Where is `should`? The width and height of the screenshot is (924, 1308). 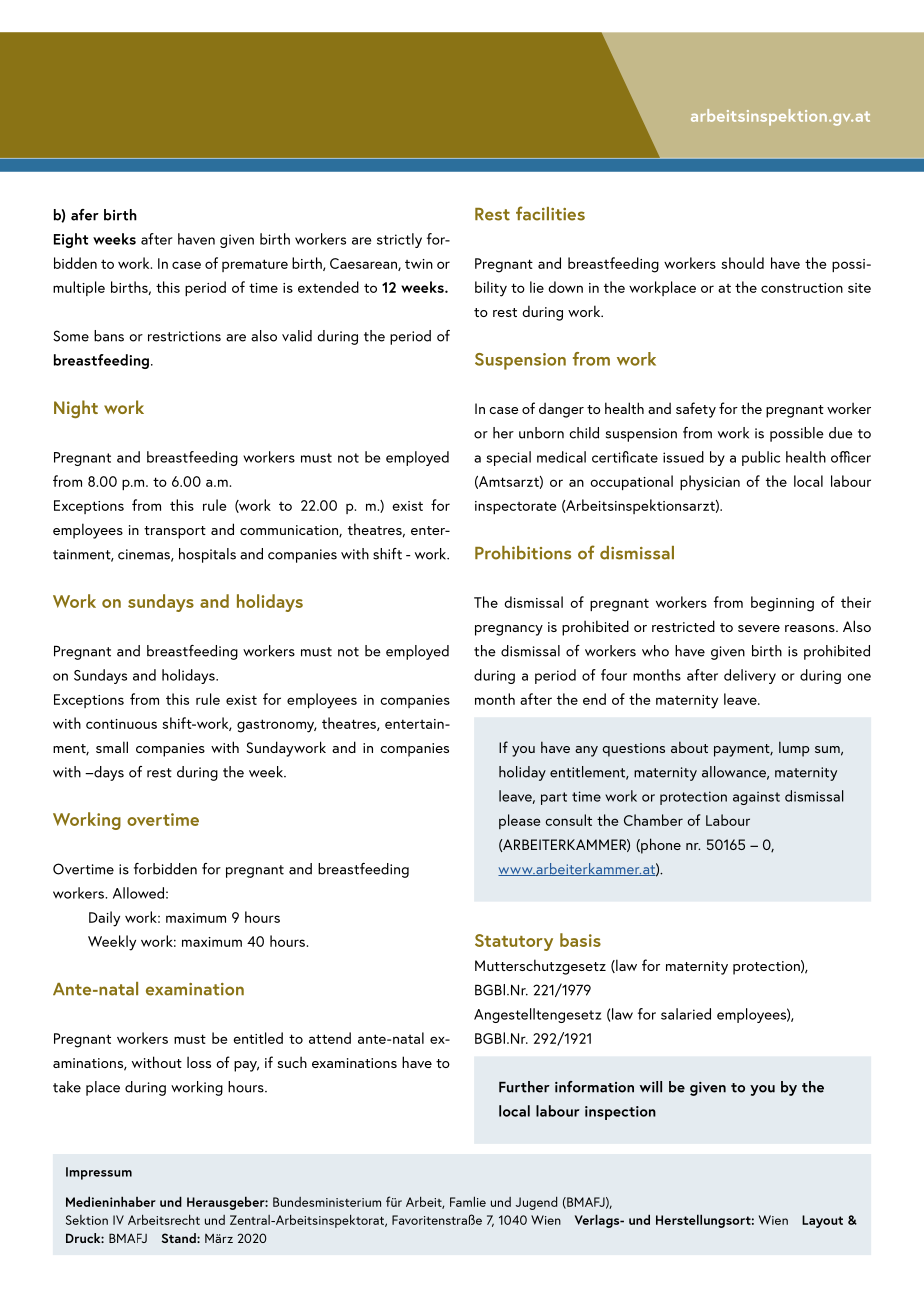 should is located at coordinates (742, 263).
